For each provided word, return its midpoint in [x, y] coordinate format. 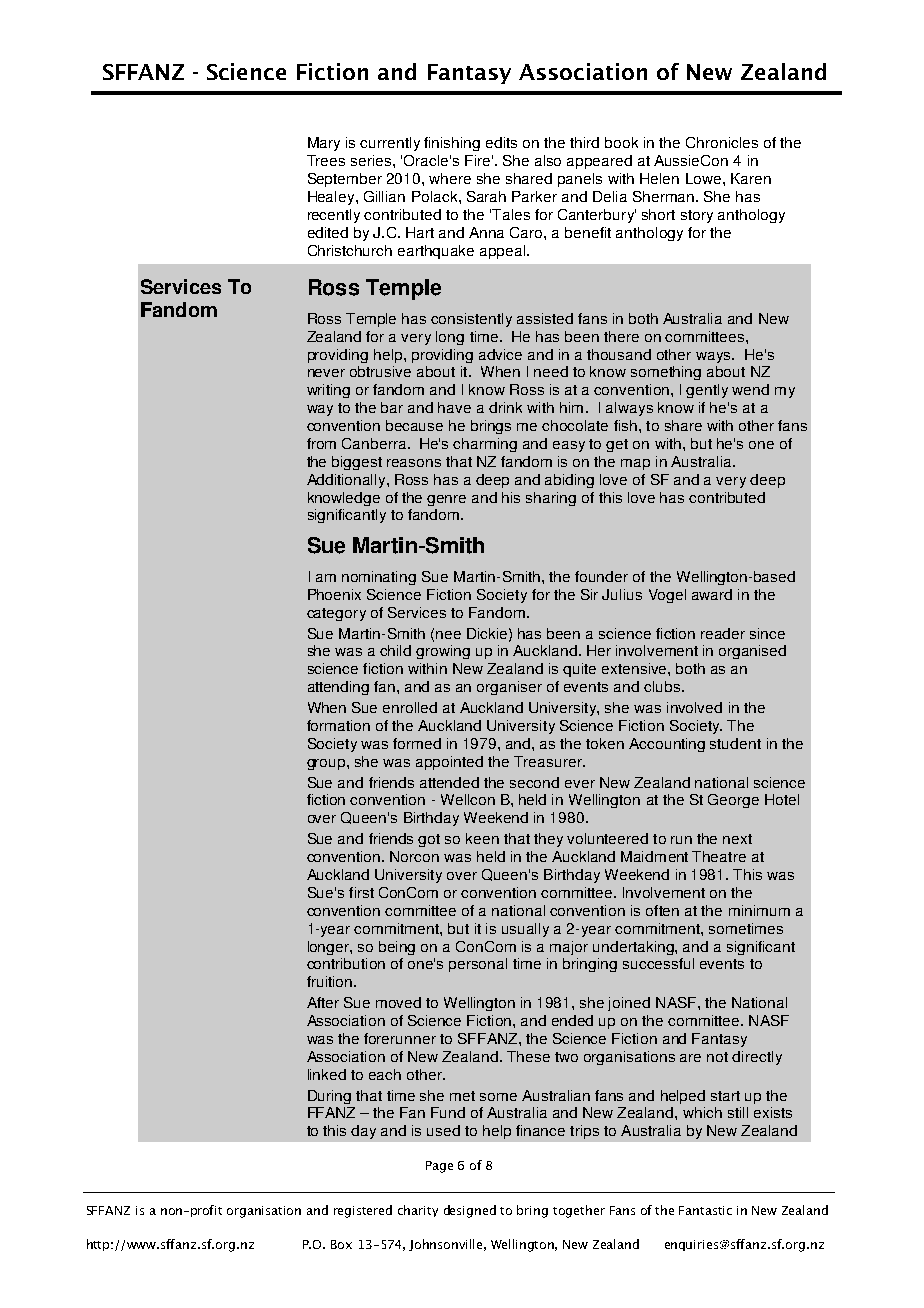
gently [707, 391]
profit [206, 1211]
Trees [326, 160]
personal [478, 965]
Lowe [703, 178]
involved [694, 707]
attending [338, 688]
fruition [329, 981]
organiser [509, 688]
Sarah [486, 196]
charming [485, 445]
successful [658, 963]
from [321, 443]
